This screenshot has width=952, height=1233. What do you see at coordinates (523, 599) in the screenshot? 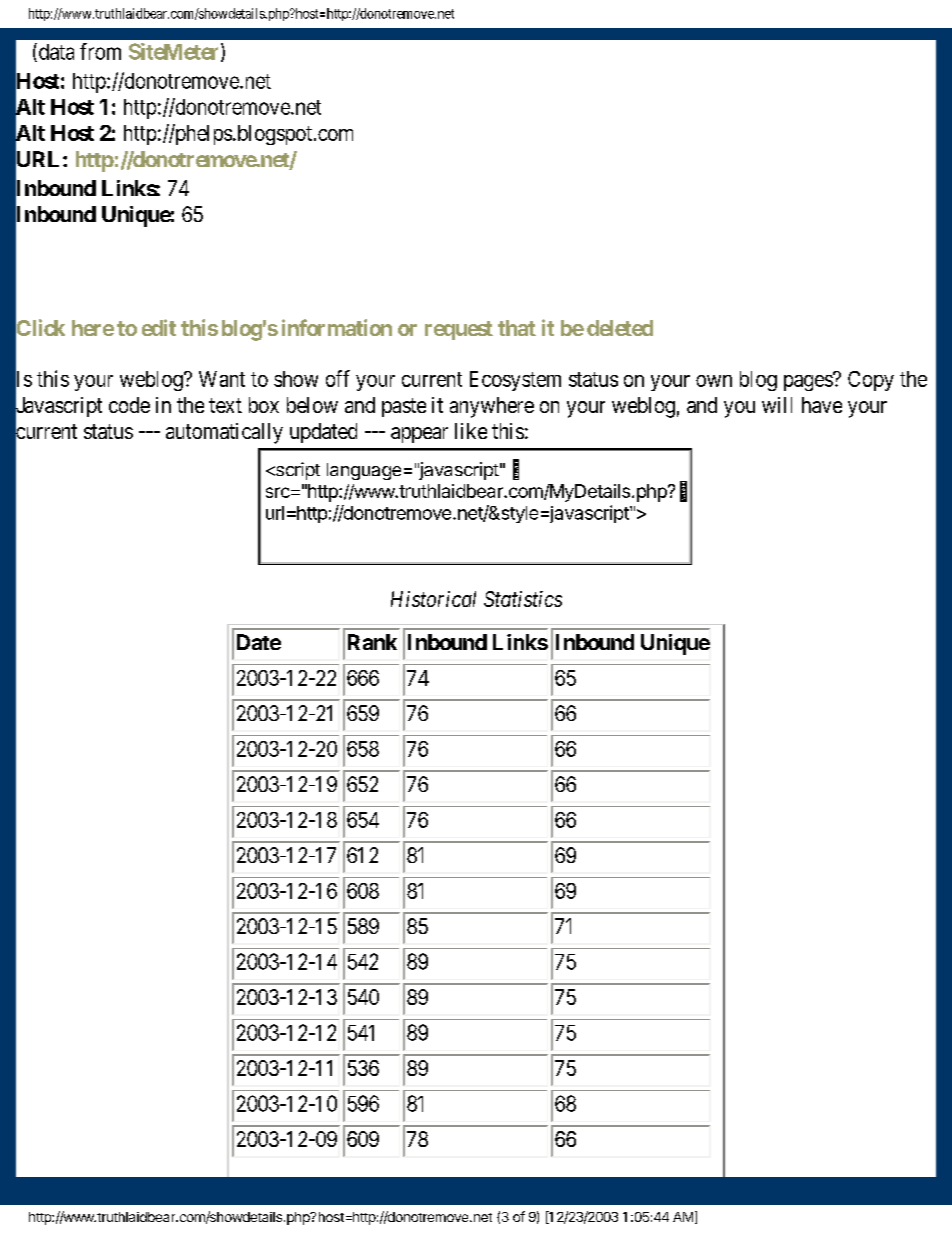
I see `Statistics` at bounding box center [523, 599].
